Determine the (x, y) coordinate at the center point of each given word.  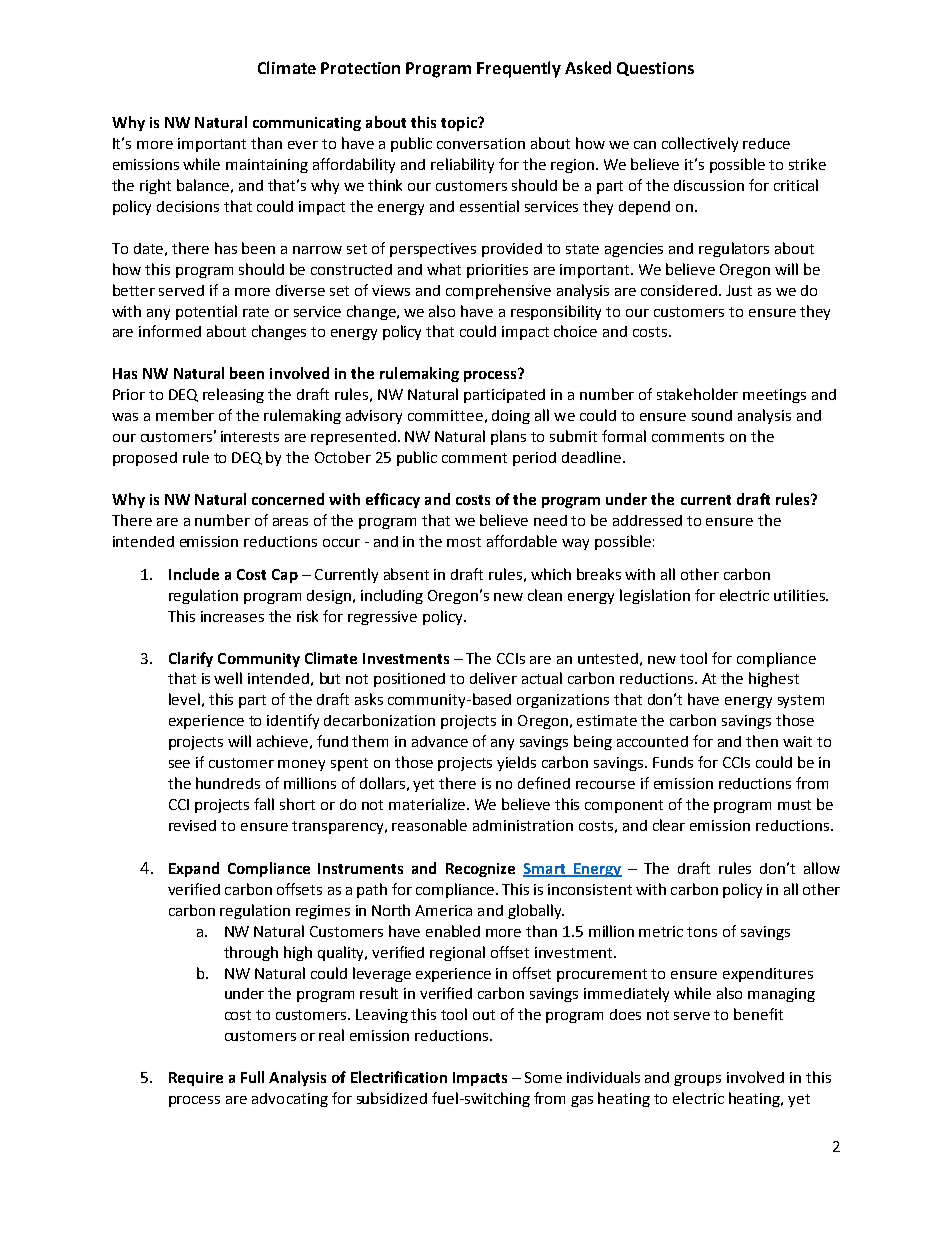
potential (206, 312)
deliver (493, 678)
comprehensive (498, 291)
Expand (194, 869)
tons (702, 932)
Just (739, 290)
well (228, 678)
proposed (145, 459)
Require (196, 1079)
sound (712, 415)
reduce (766, 143)
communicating (307, 124)
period (534, 459)
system (801, 701)
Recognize (480, 870)
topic (460, 124)
